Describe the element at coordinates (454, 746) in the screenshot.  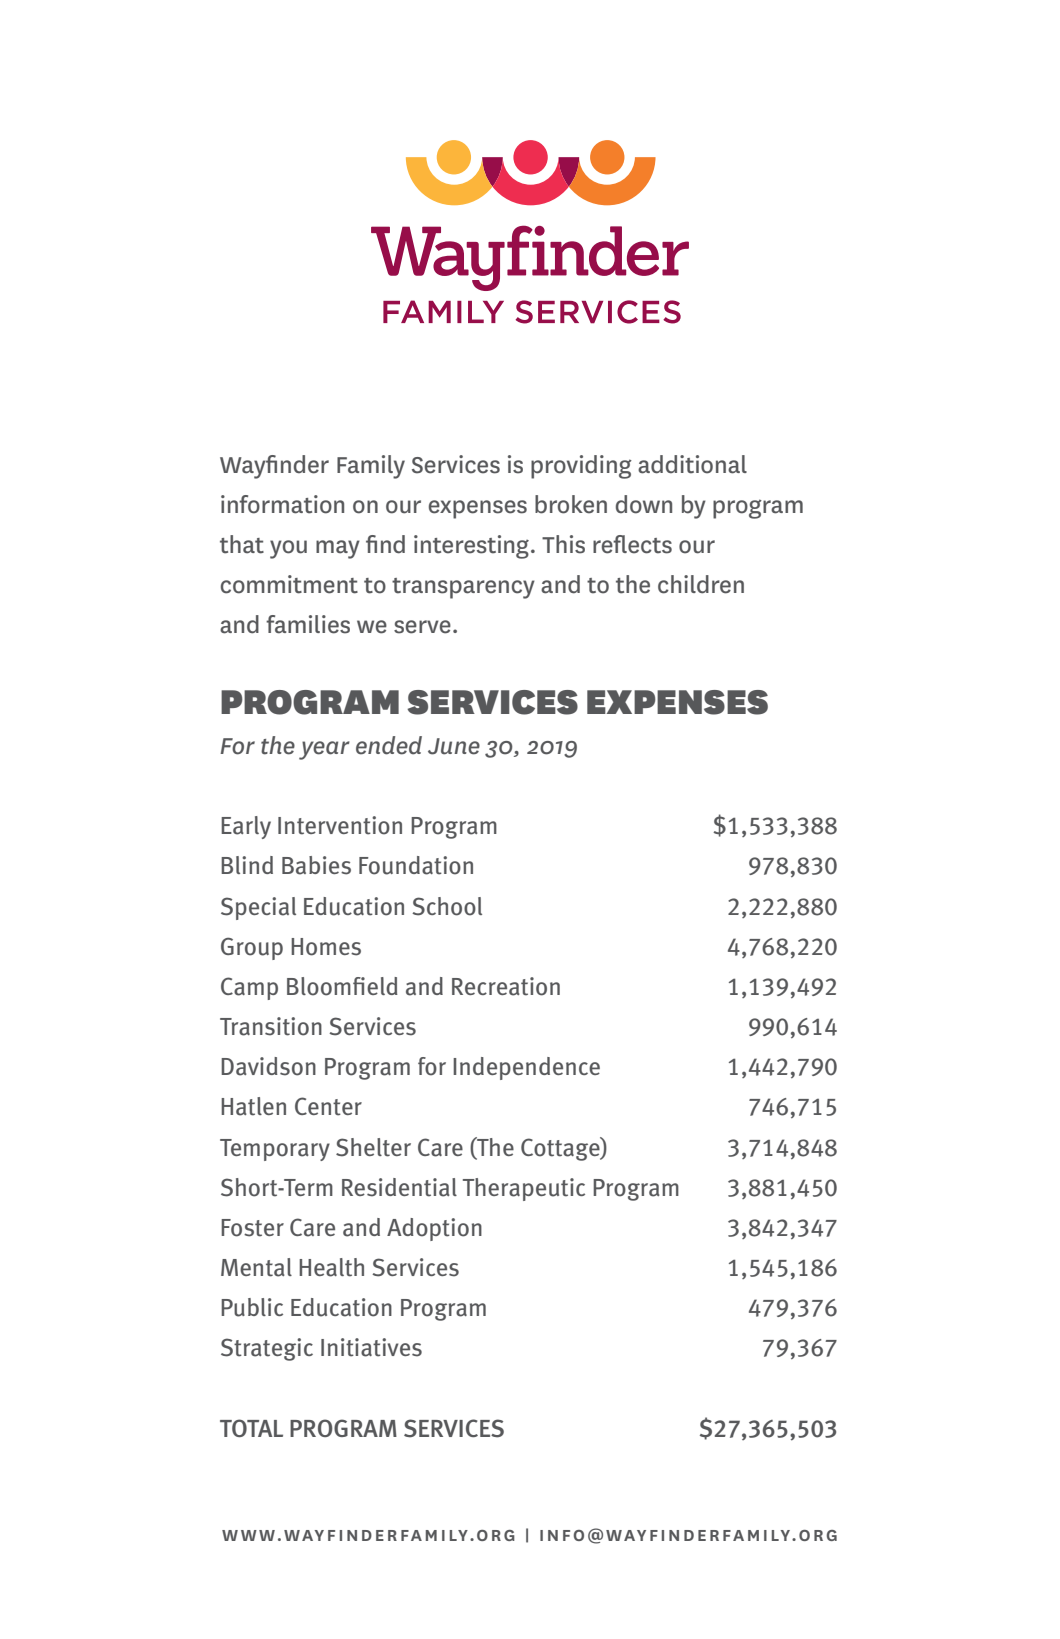
I see `June` at that location.
